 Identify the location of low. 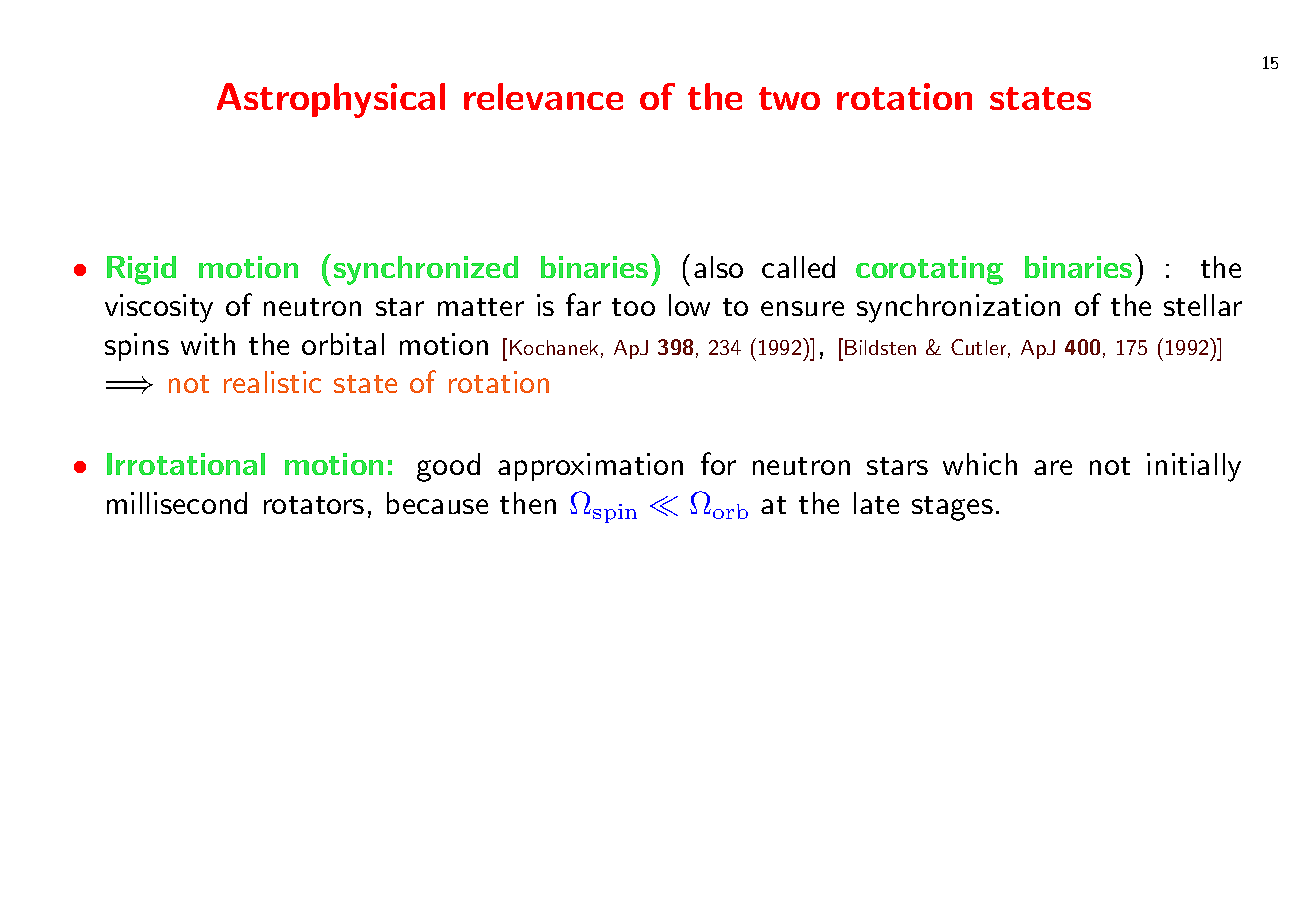
(689, 305).
